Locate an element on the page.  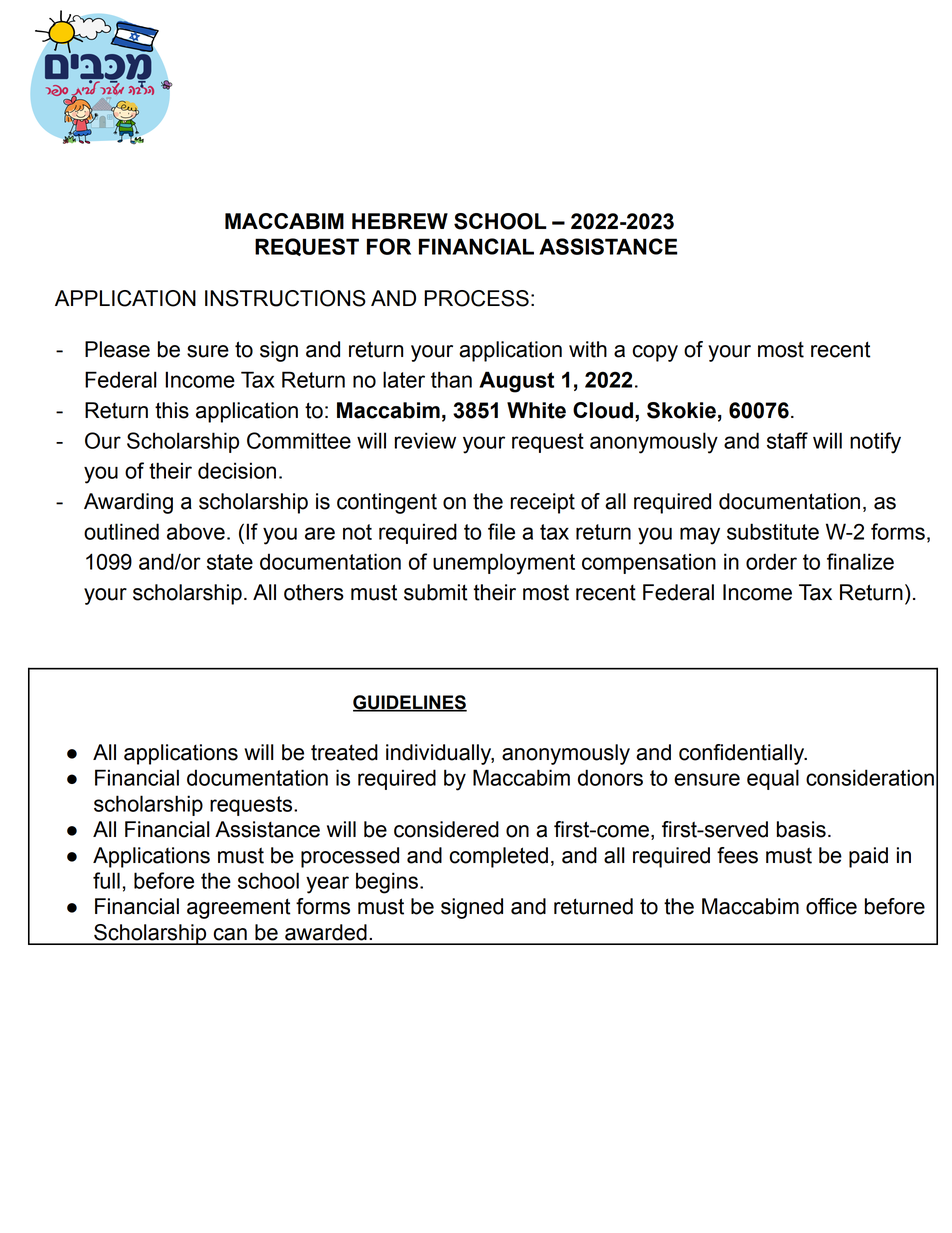
HEBREW is located at coordinates (400, 221).
